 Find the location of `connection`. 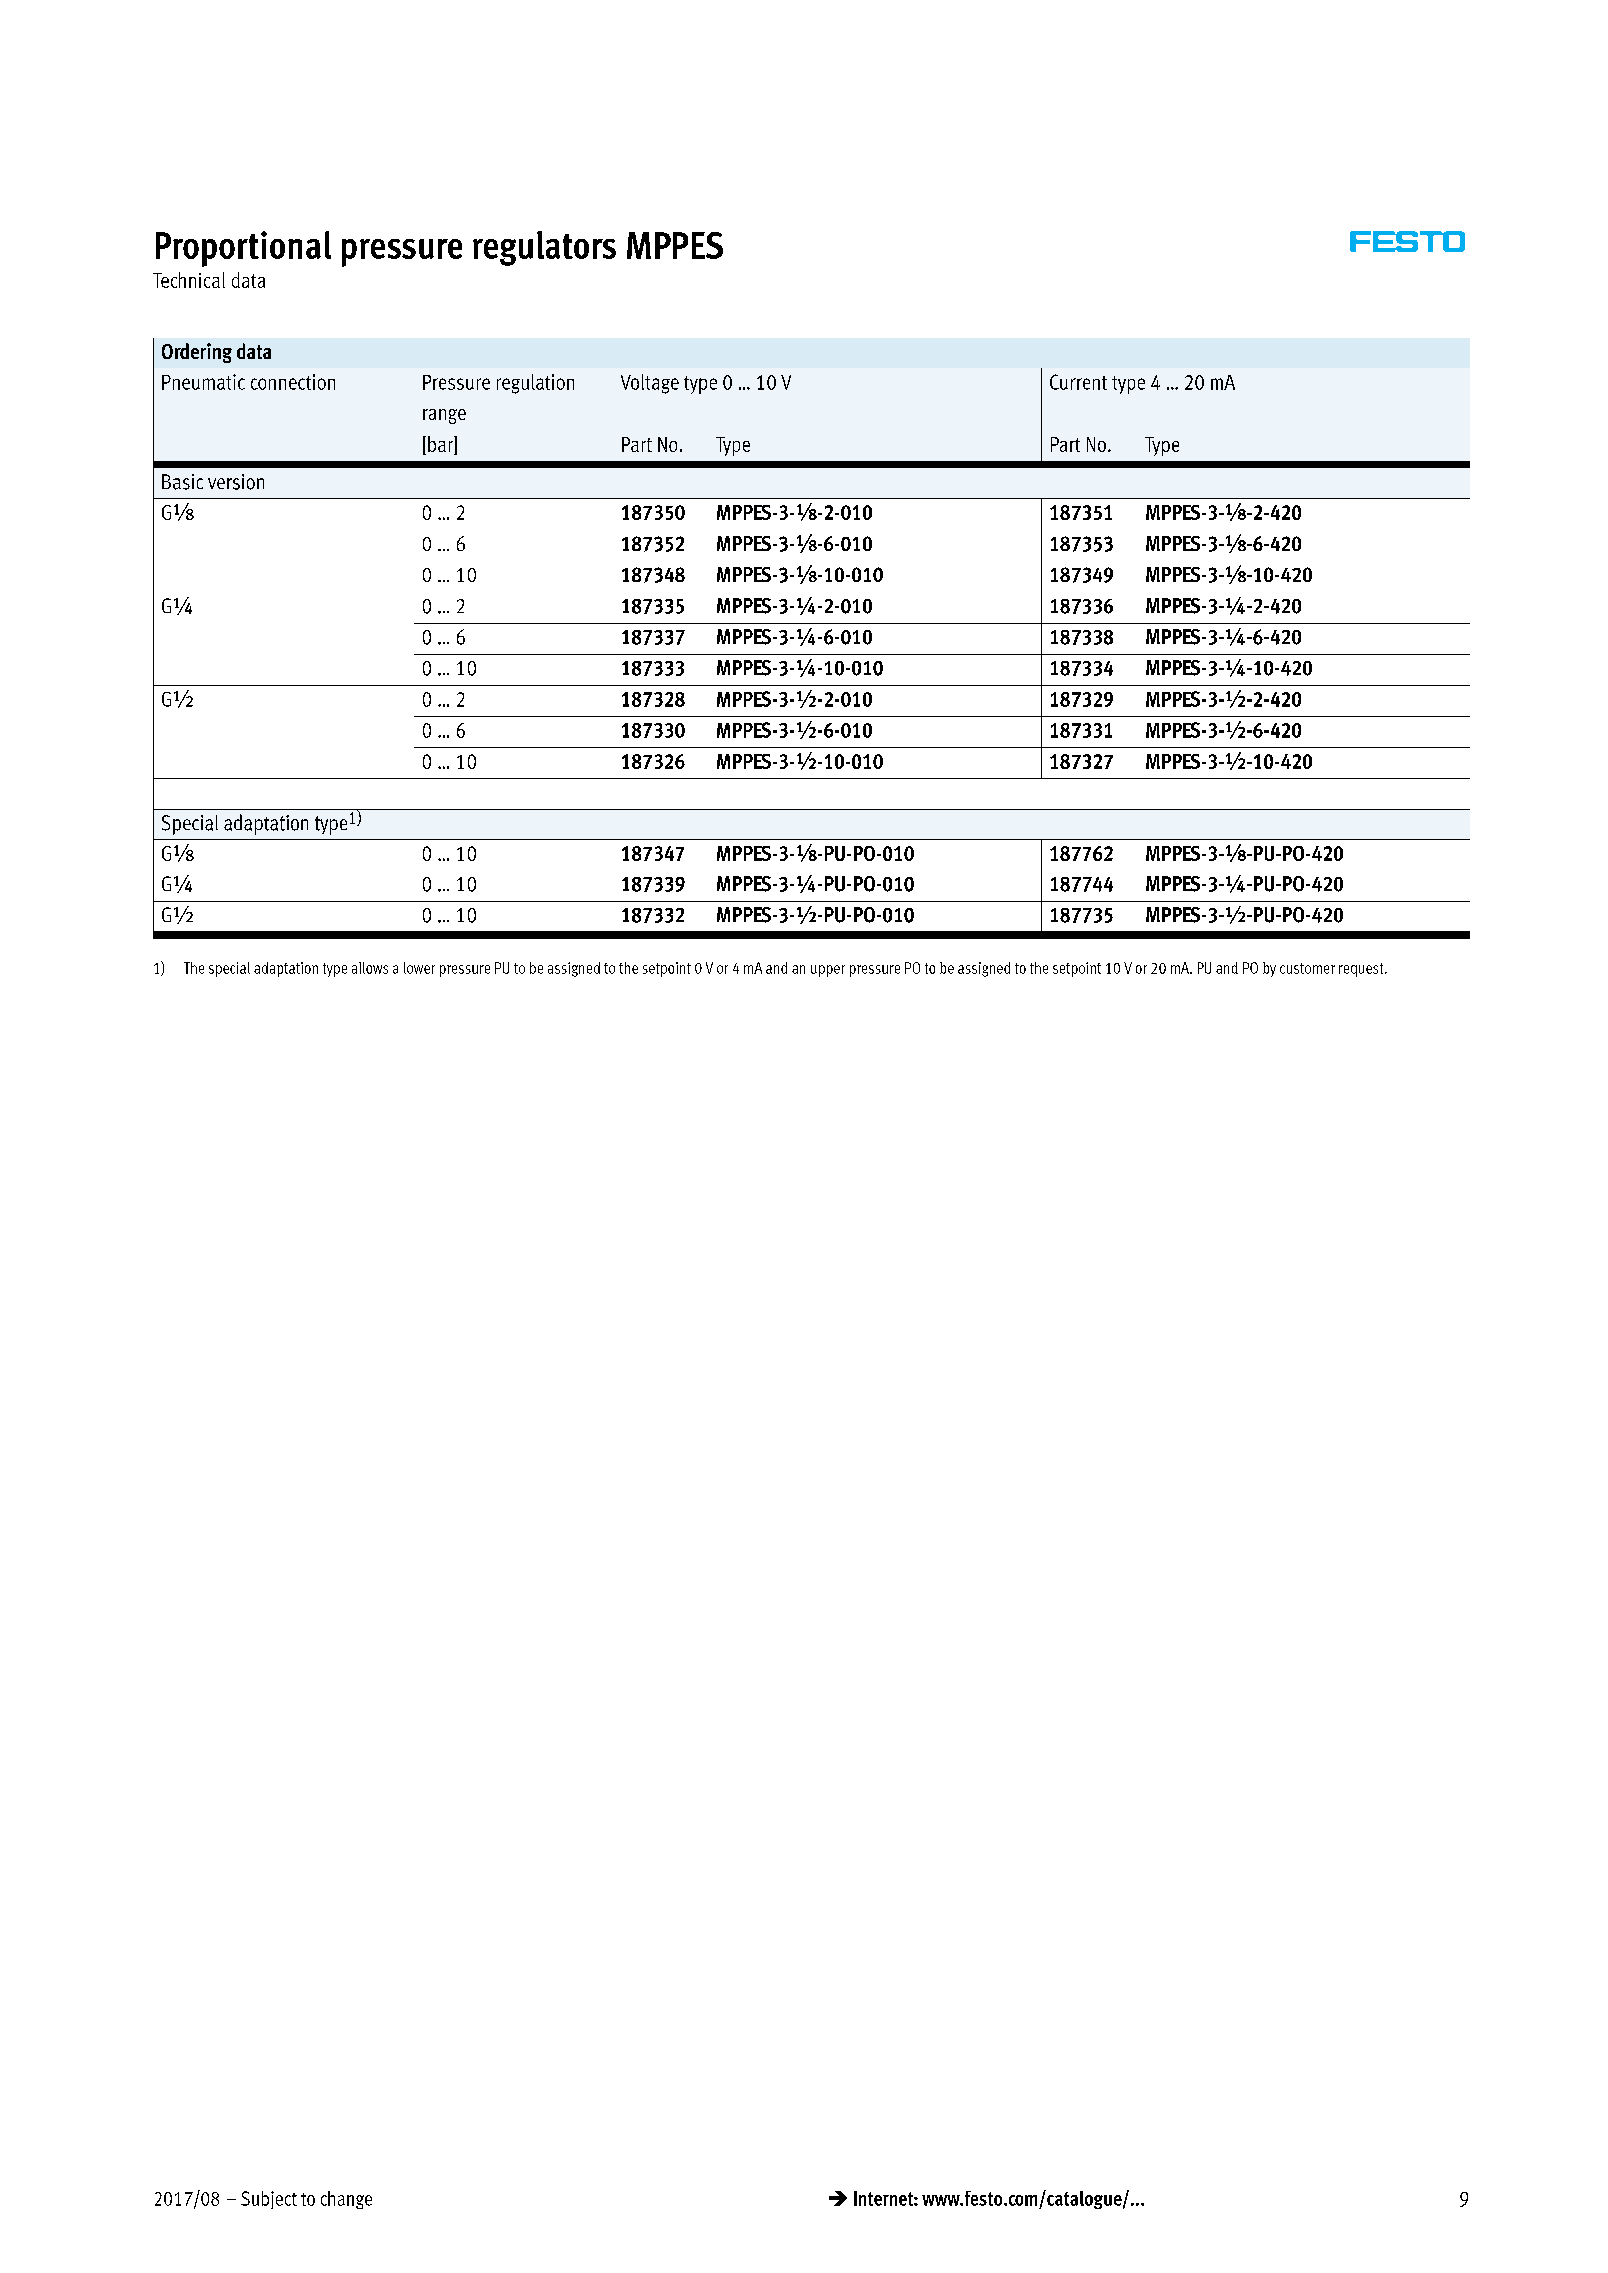

connection is located at coordinates (293, 382).
